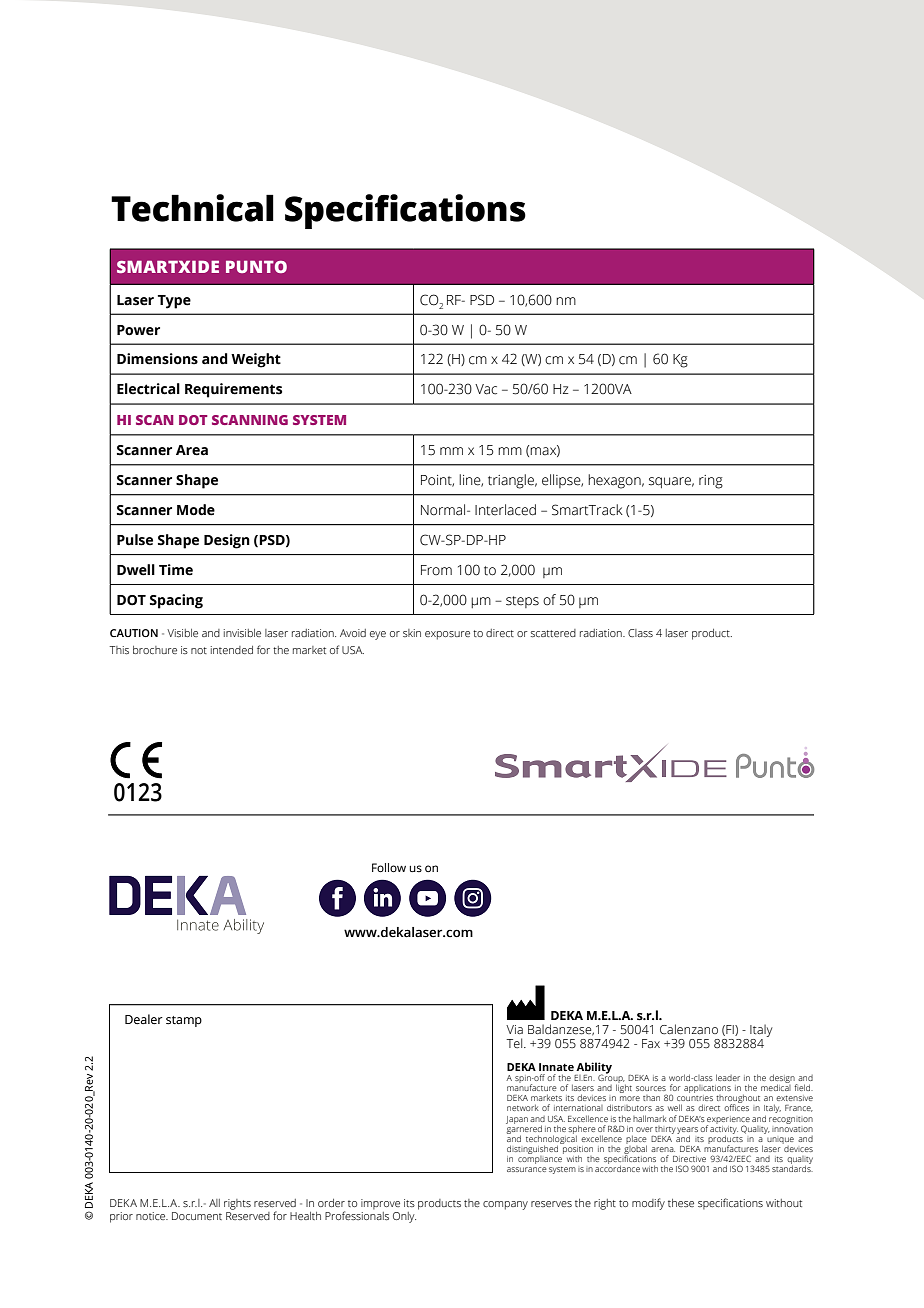  I want to click on intended, so click(232, 650).
